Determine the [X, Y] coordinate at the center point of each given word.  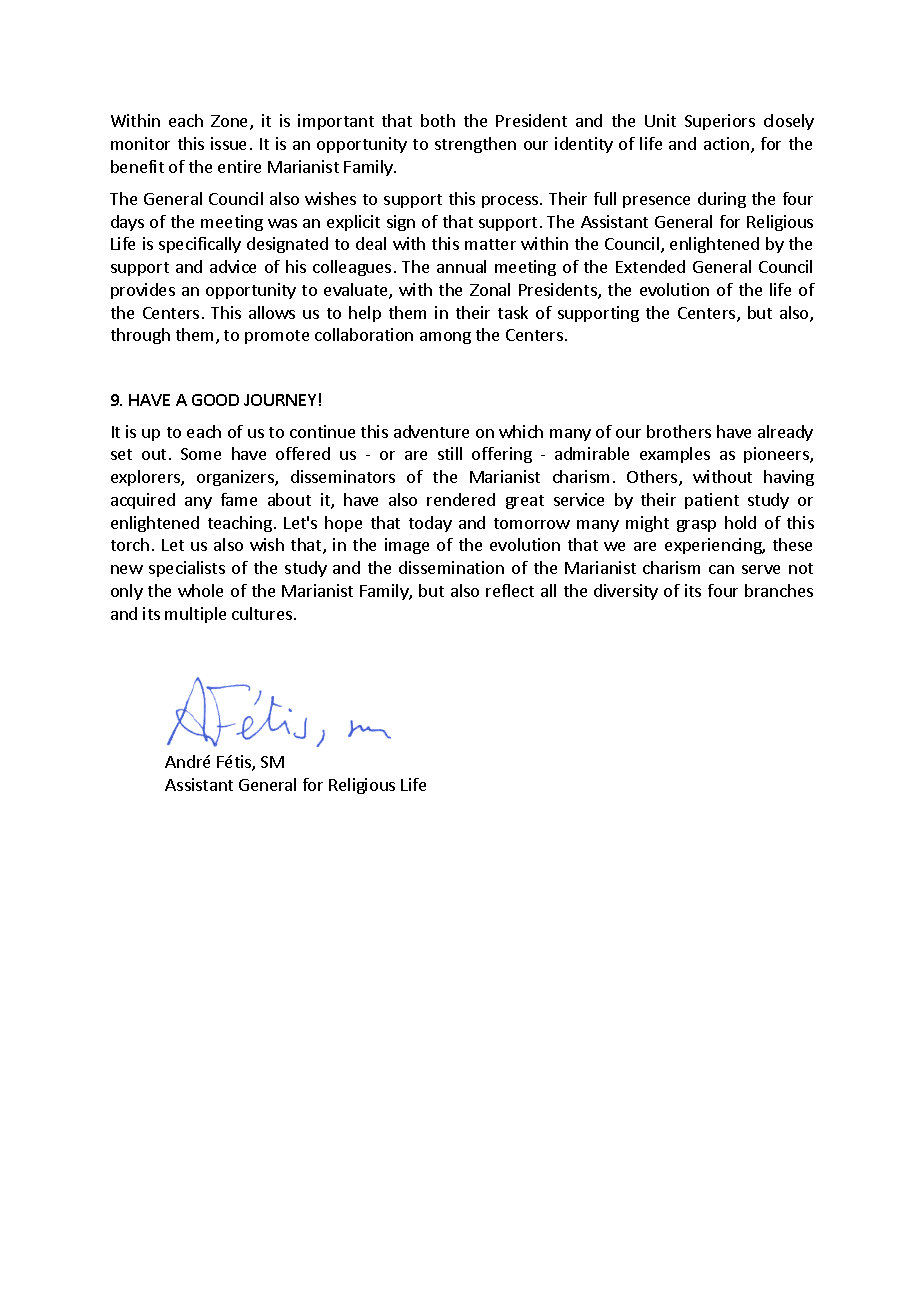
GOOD [215, 400]
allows [272, 312]
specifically [200, 245]
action [726, 143]
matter [490, 244]
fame [239, 499]
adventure [431, 431]
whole [200, 590]
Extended [650, 266]
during [722, 200]
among [445, 338]
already [785, 433]
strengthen [475, 145]
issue [228, 143]
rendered [461, 499]
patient [712, 501]
